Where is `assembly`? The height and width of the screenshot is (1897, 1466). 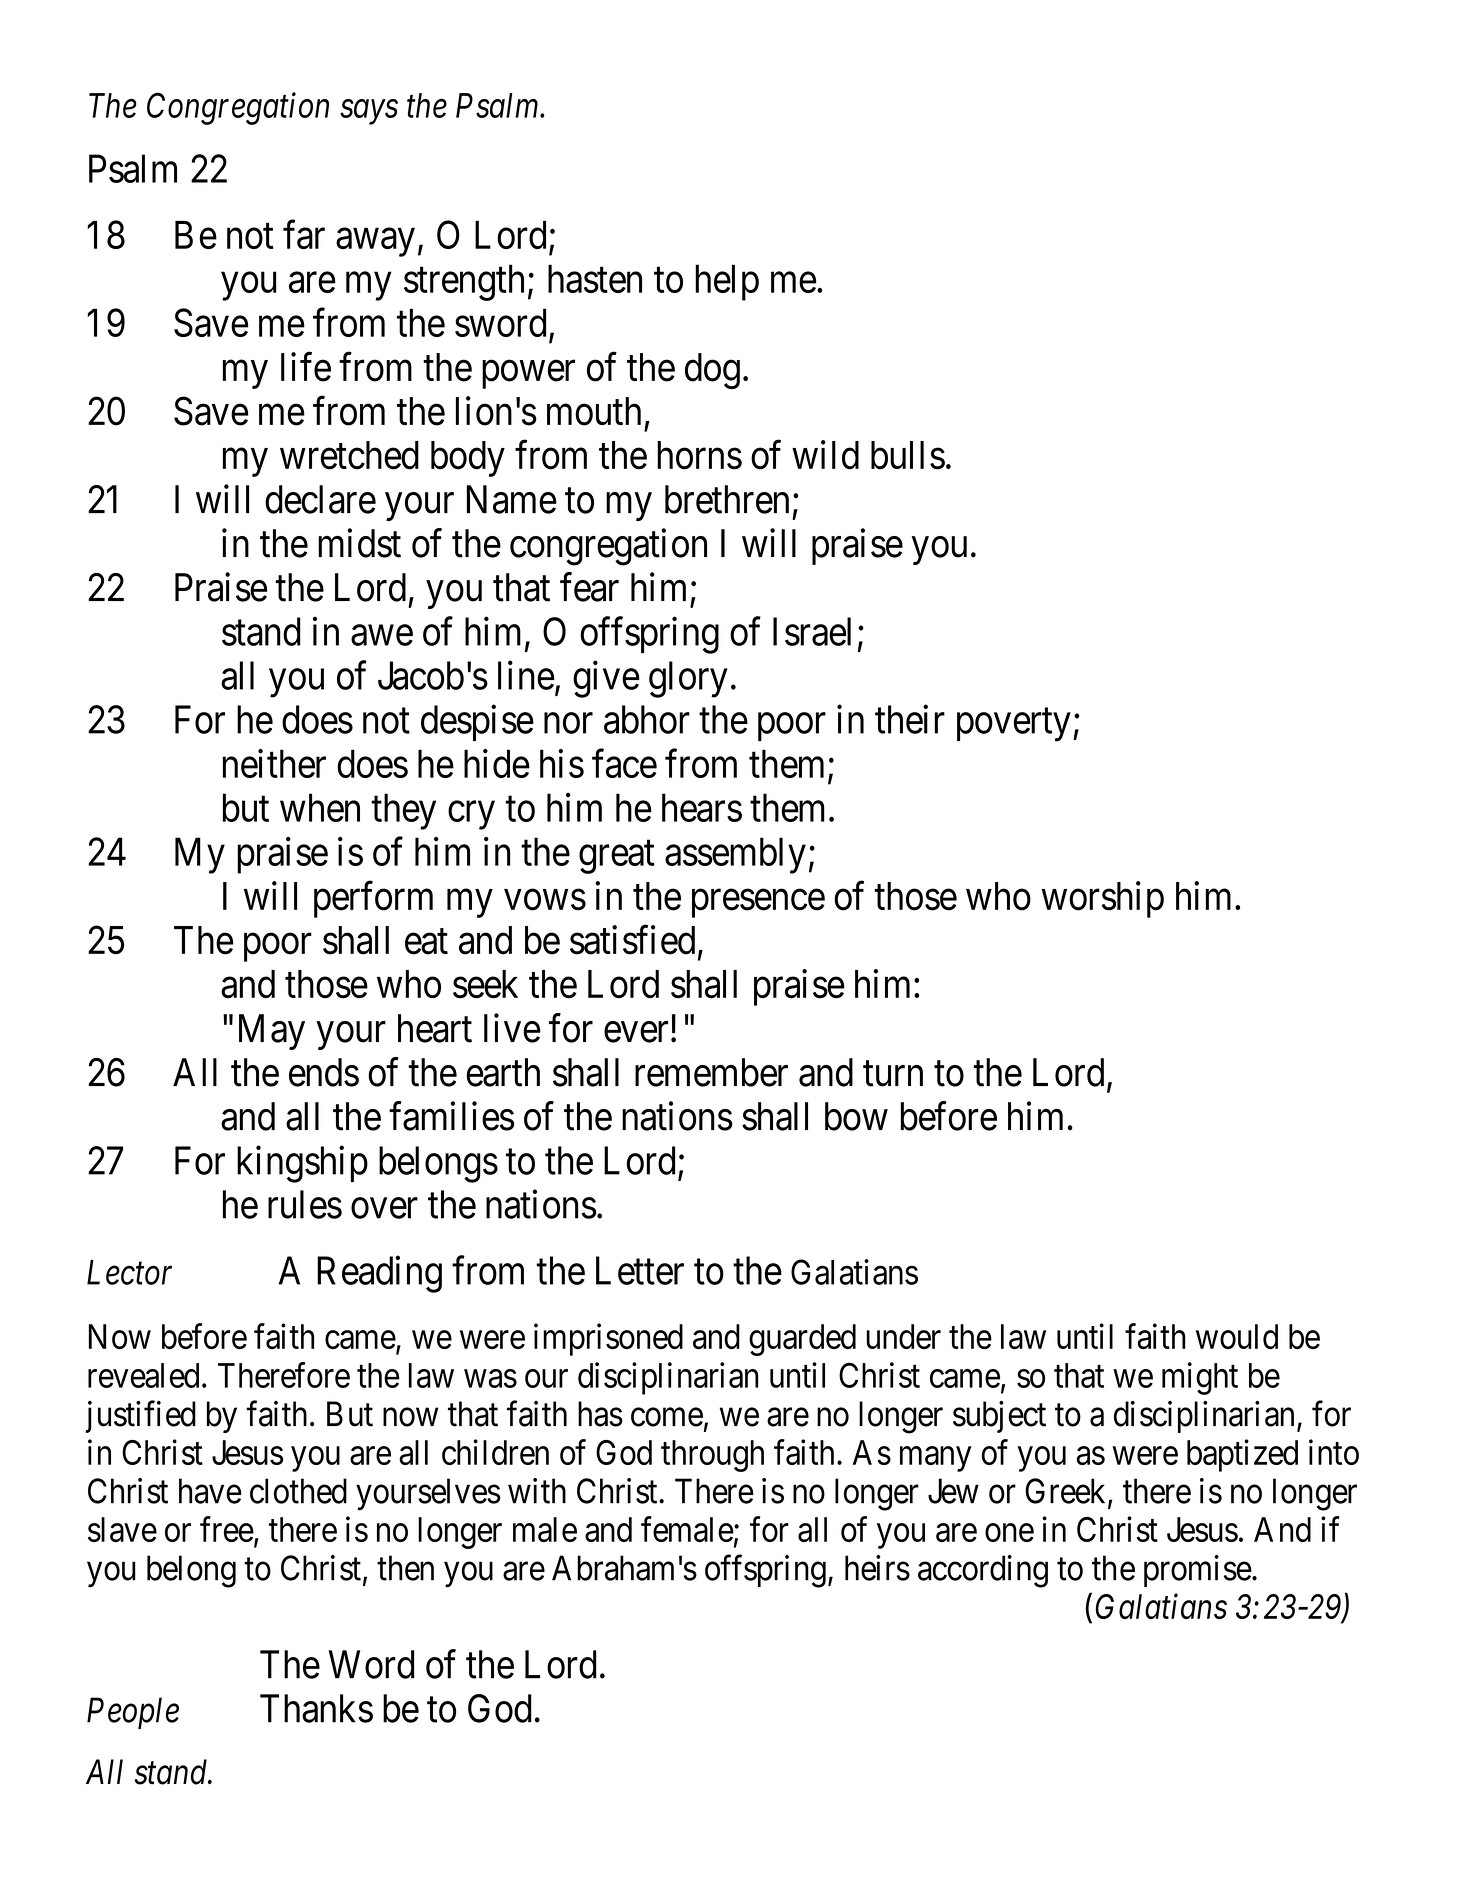
assembly is located at coordinates (735, 855).
